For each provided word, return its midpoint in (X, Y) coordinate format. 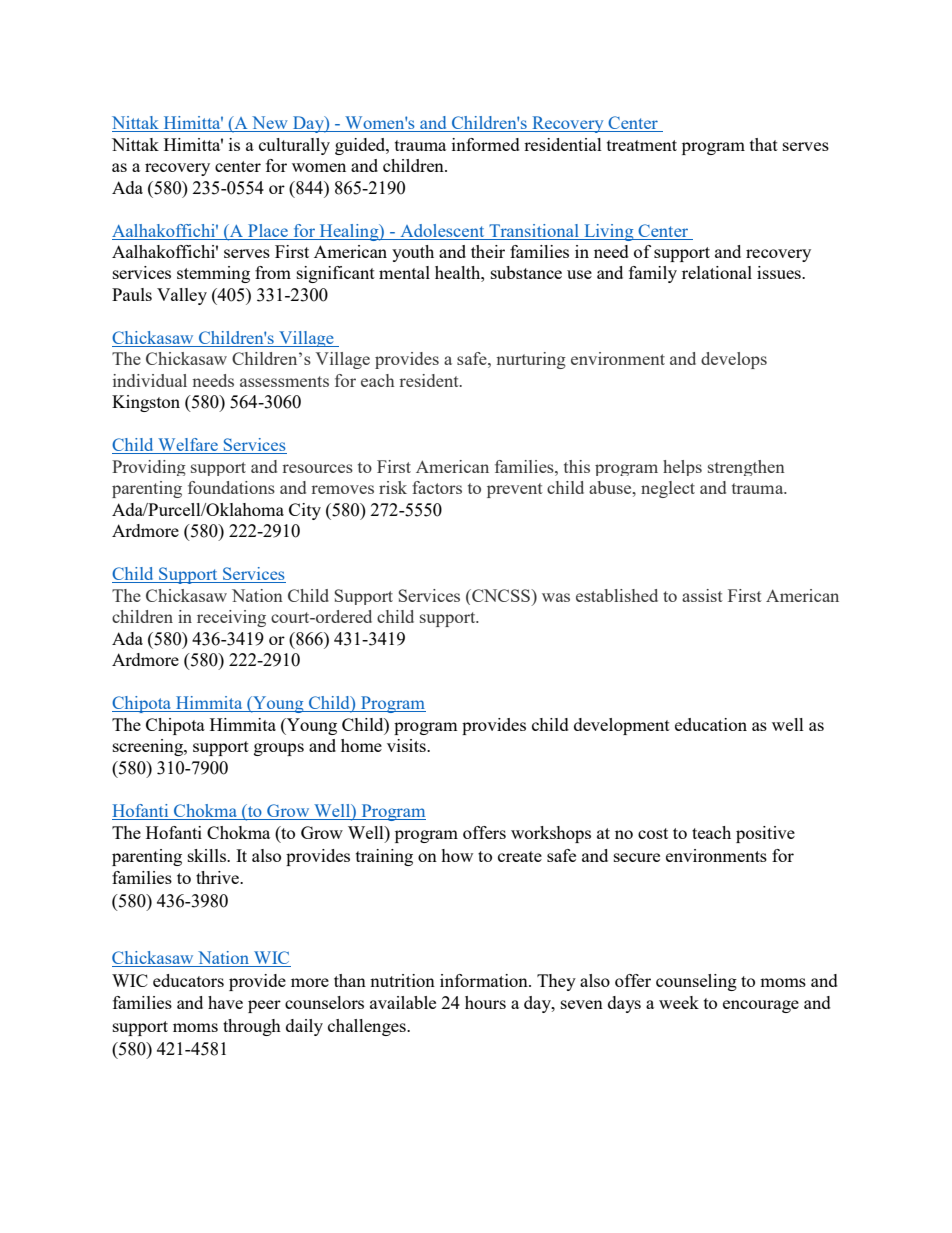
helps (682, 468)
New (270, 124)
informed (486, 144)
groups (279, 749)
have (225, 1002)
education (711, 724)
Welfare (188, 446)
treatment (642, 145)
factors (437, 487)
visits (407, 745)
